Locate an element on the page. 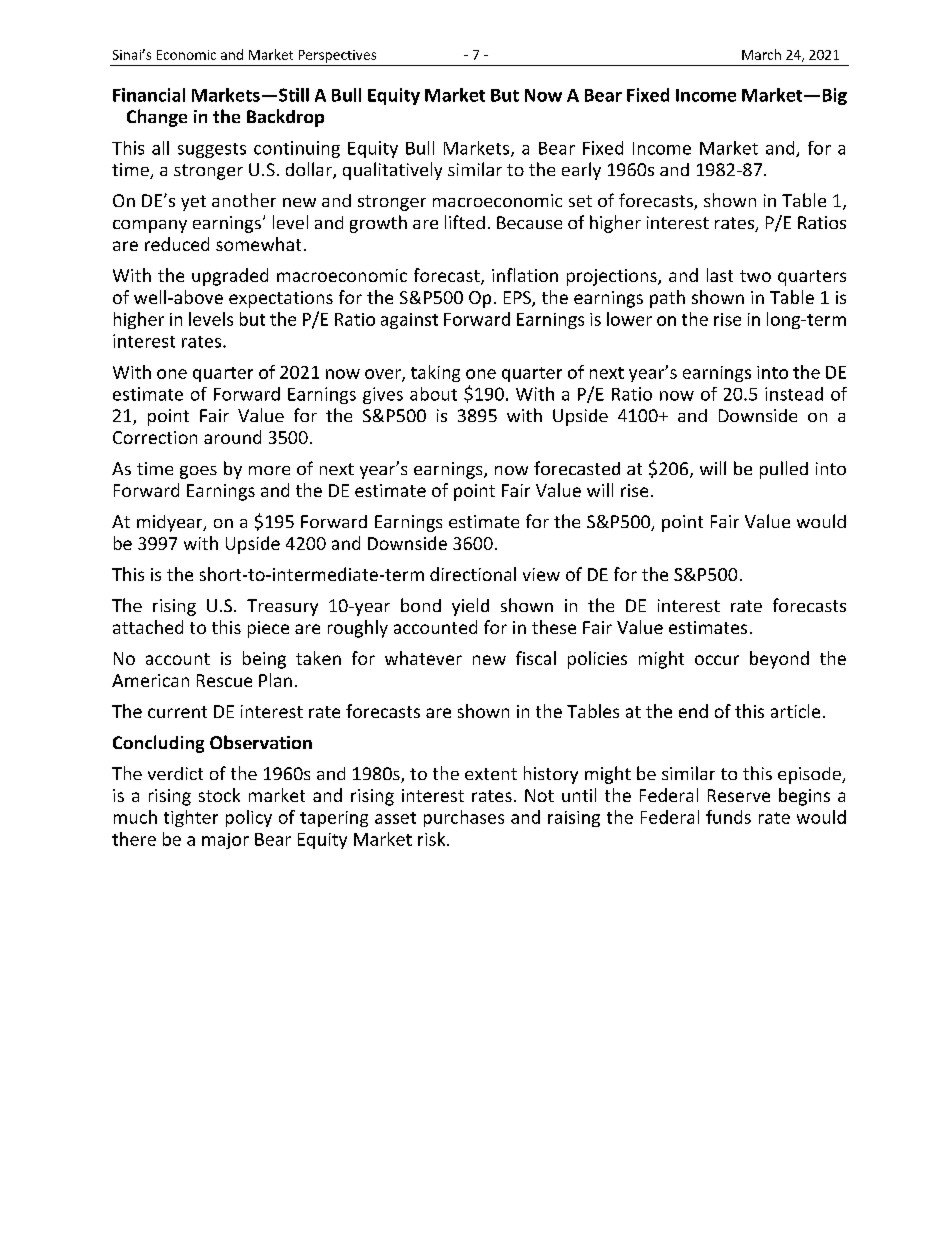 The image size is (952, 1233). Financial is located at coordinates (149, 95).
